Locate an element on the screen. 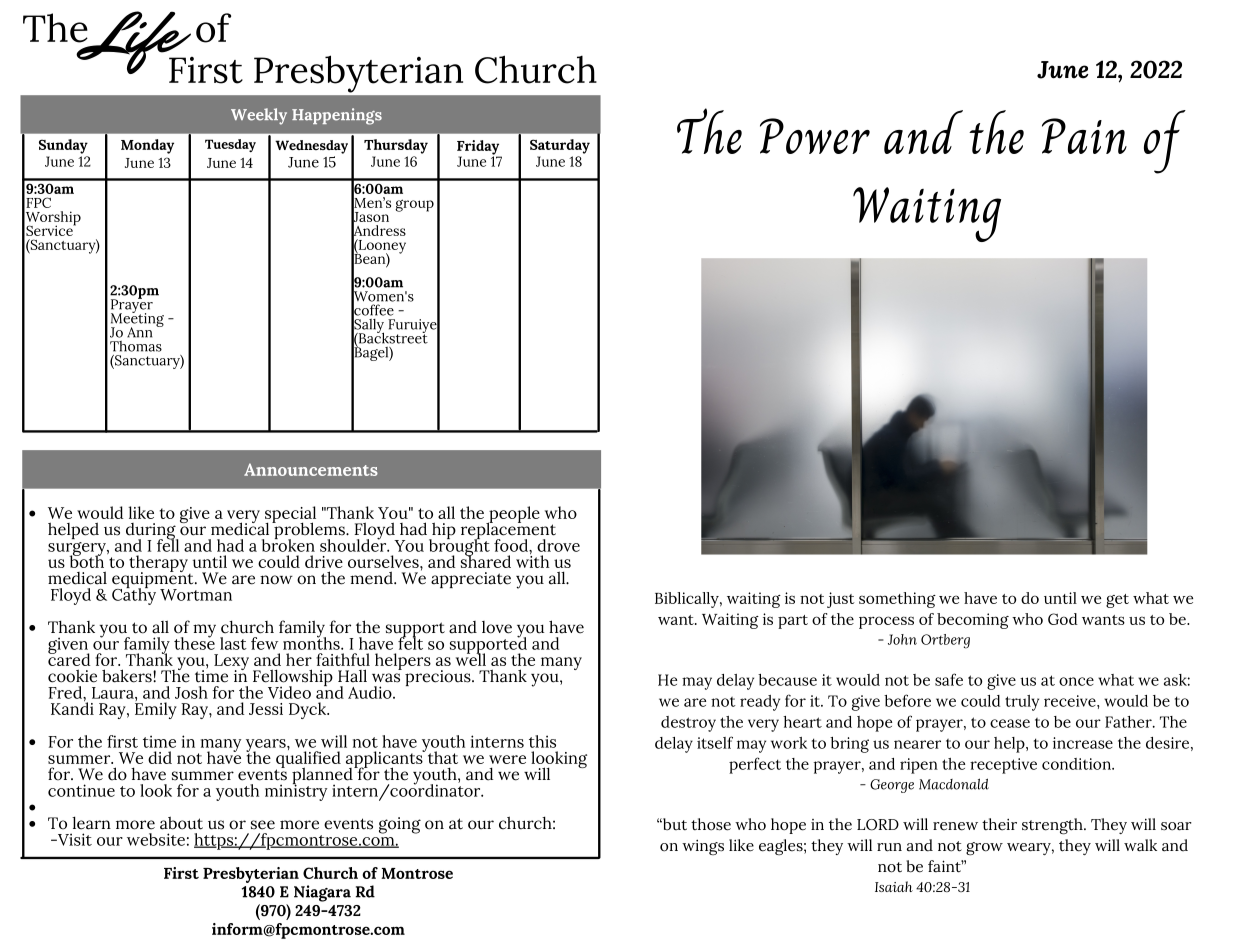 Image resolution: width=1233 pixels, height=952 pixels. people is located at coordinates (513, 515).
